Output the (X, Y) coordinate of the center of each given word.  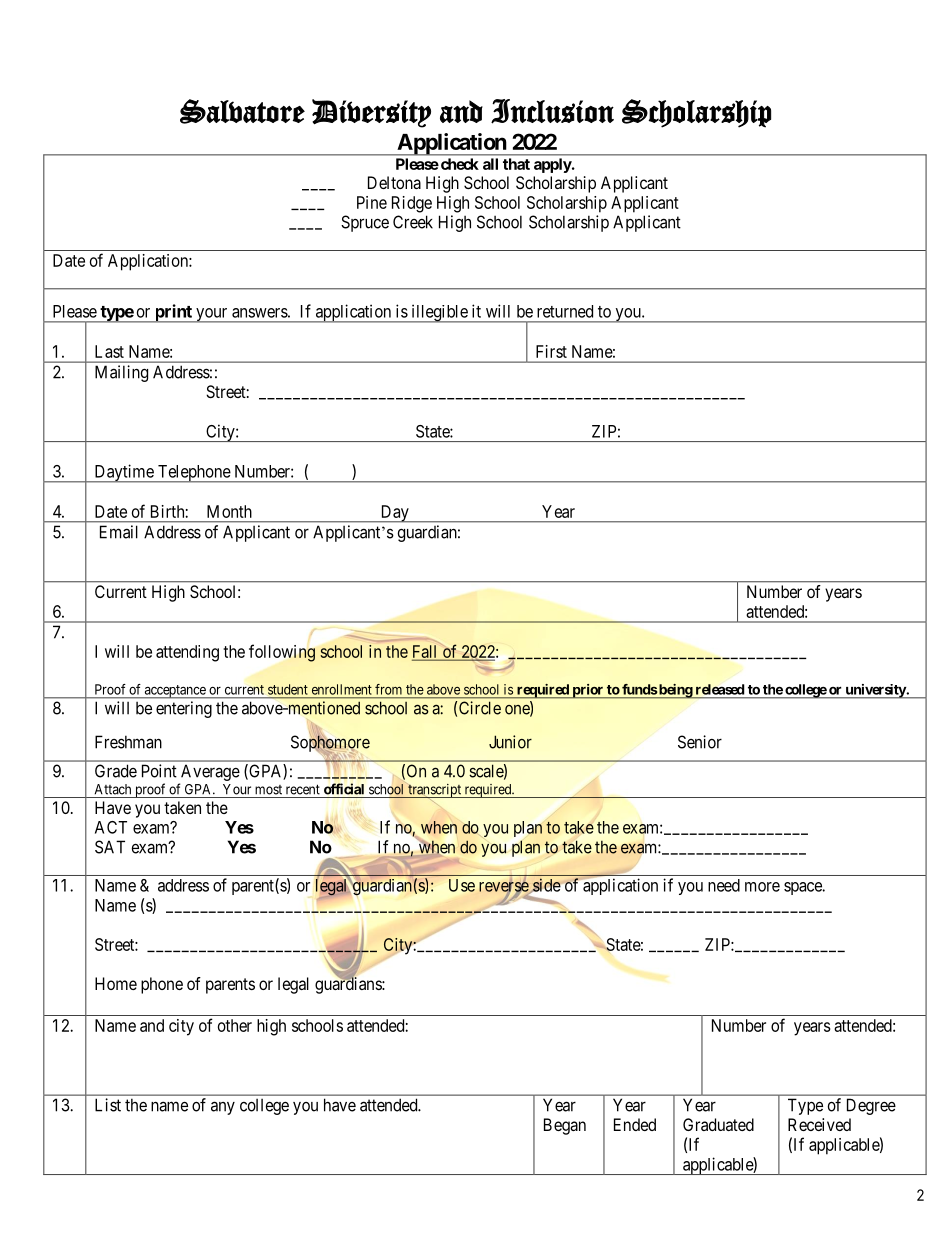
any (223, 1108)
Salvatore (242, 111)
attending (187, 653)
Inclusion (552, 111)
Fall (426, 652)
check (458, 164)
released (720, 689)
